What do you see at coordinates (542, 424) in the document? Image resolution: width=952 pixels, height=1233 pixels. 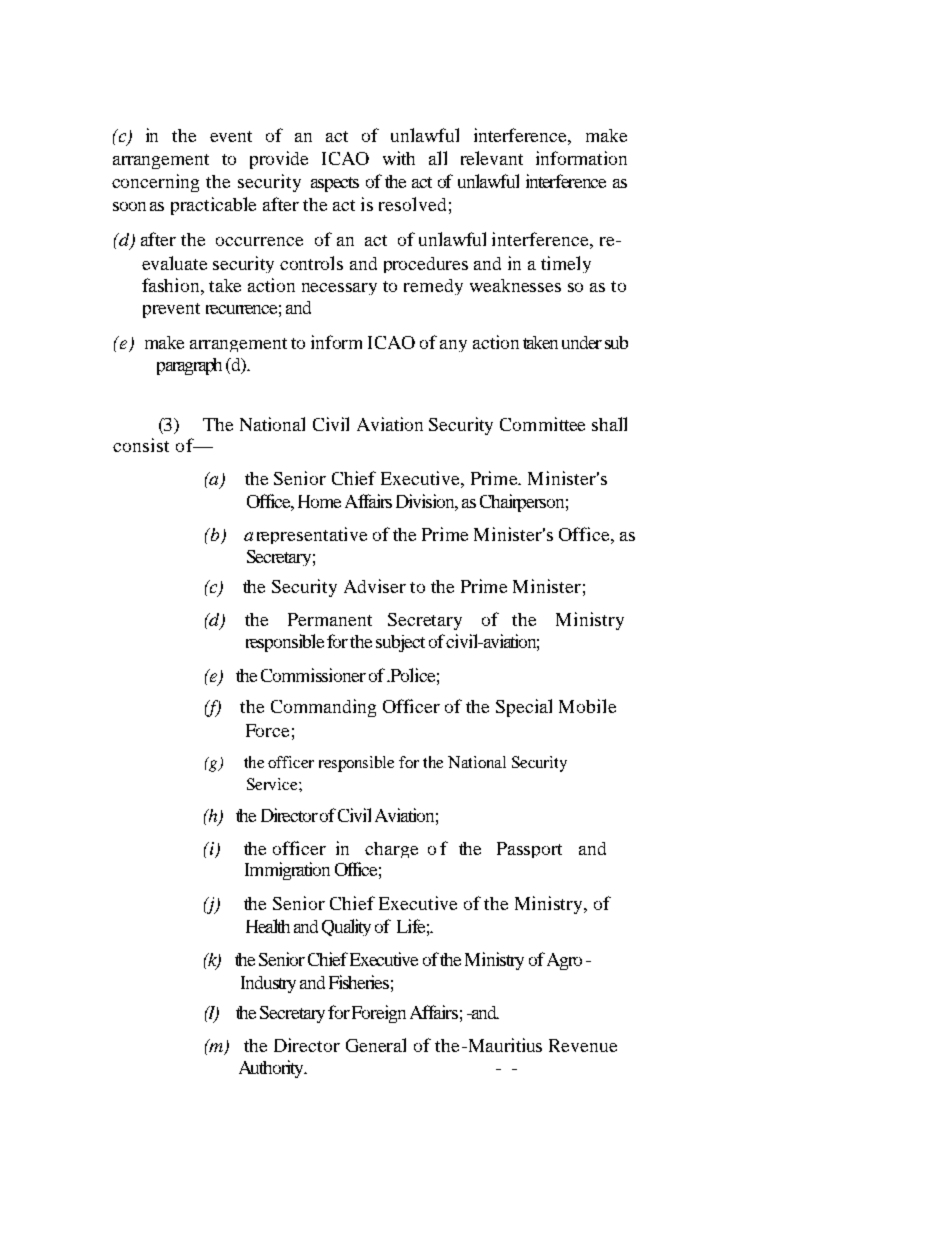 I see `Committee` at bounding box center [542, 424].
